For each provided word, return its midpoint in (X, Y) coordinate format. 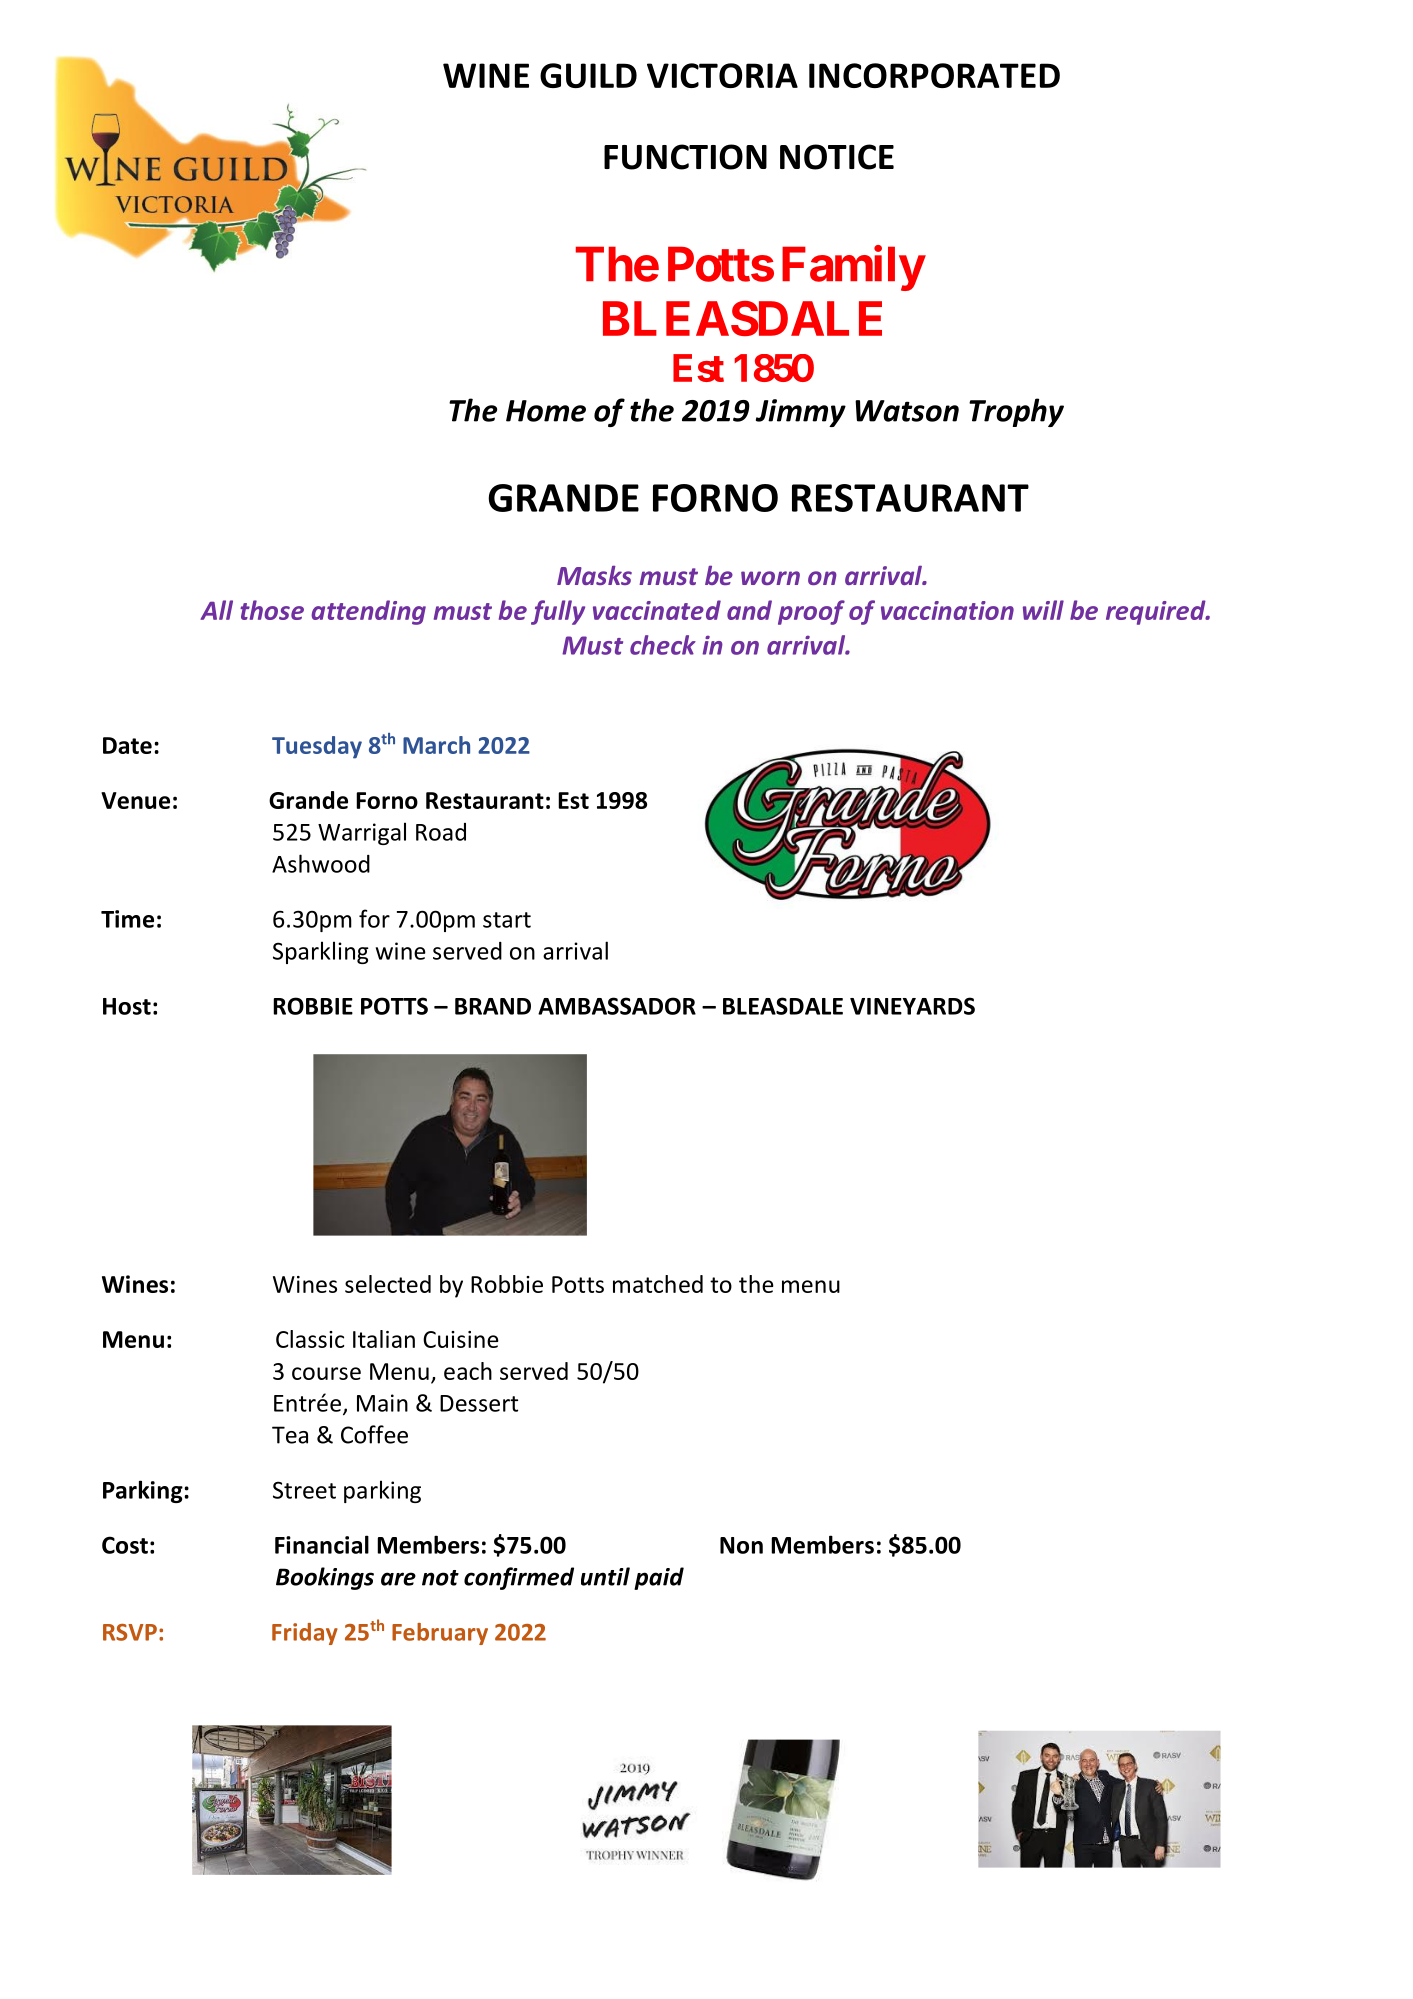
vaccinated (657, 610)
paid (659, 1578)
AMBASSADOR (617, 1006)
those (272, 610)
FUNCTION (685, 157)
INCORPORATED (934, 75)
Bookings (325, 1578)
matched (658, 1284)
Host (127, 1006)
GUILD (588, 75)
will (1043, 610)
